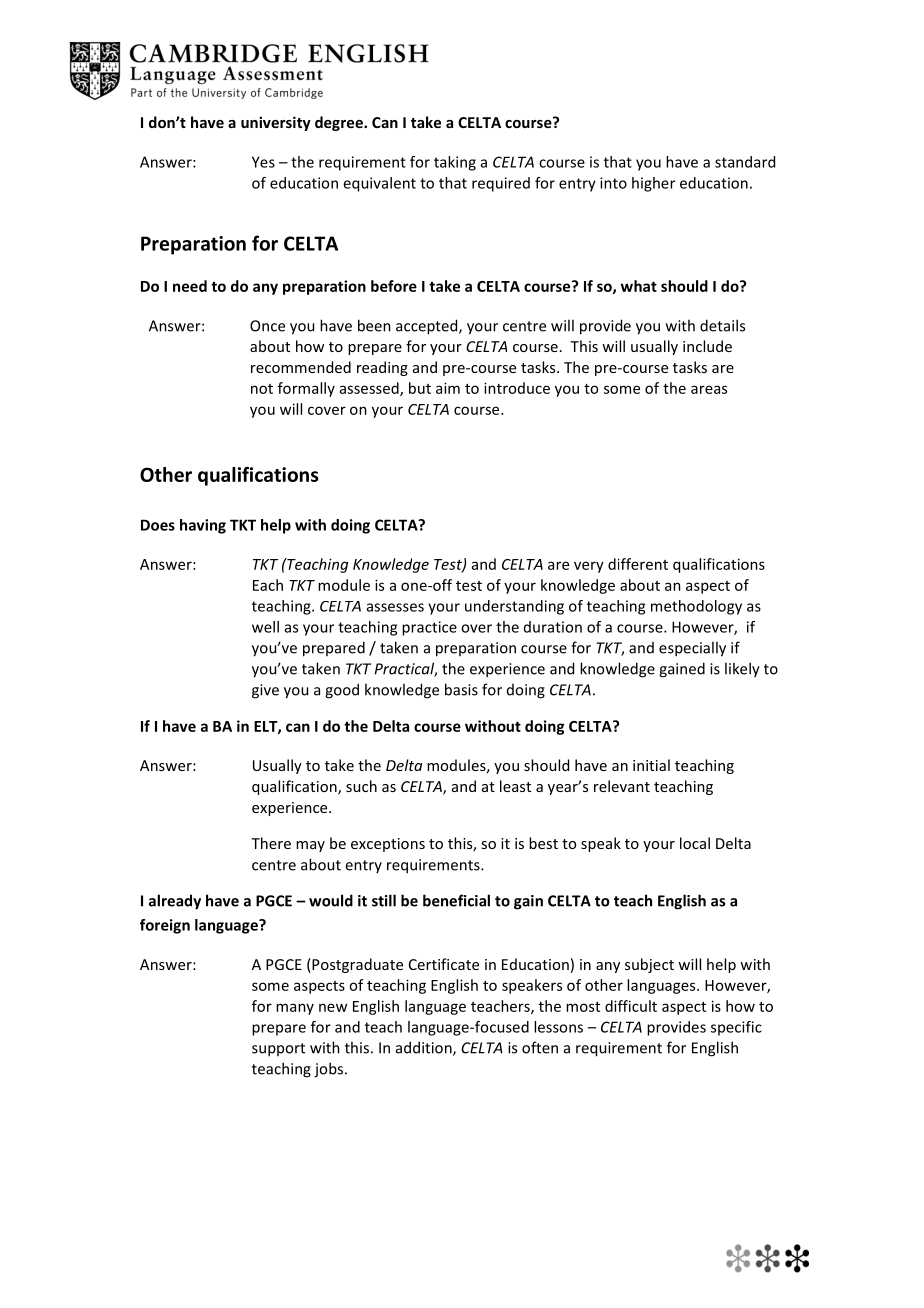 The width and height of the screenshot is (924, 1308). Describe the element at coordinates (653, 184) in the screenshot. I see `higher` at that location.
